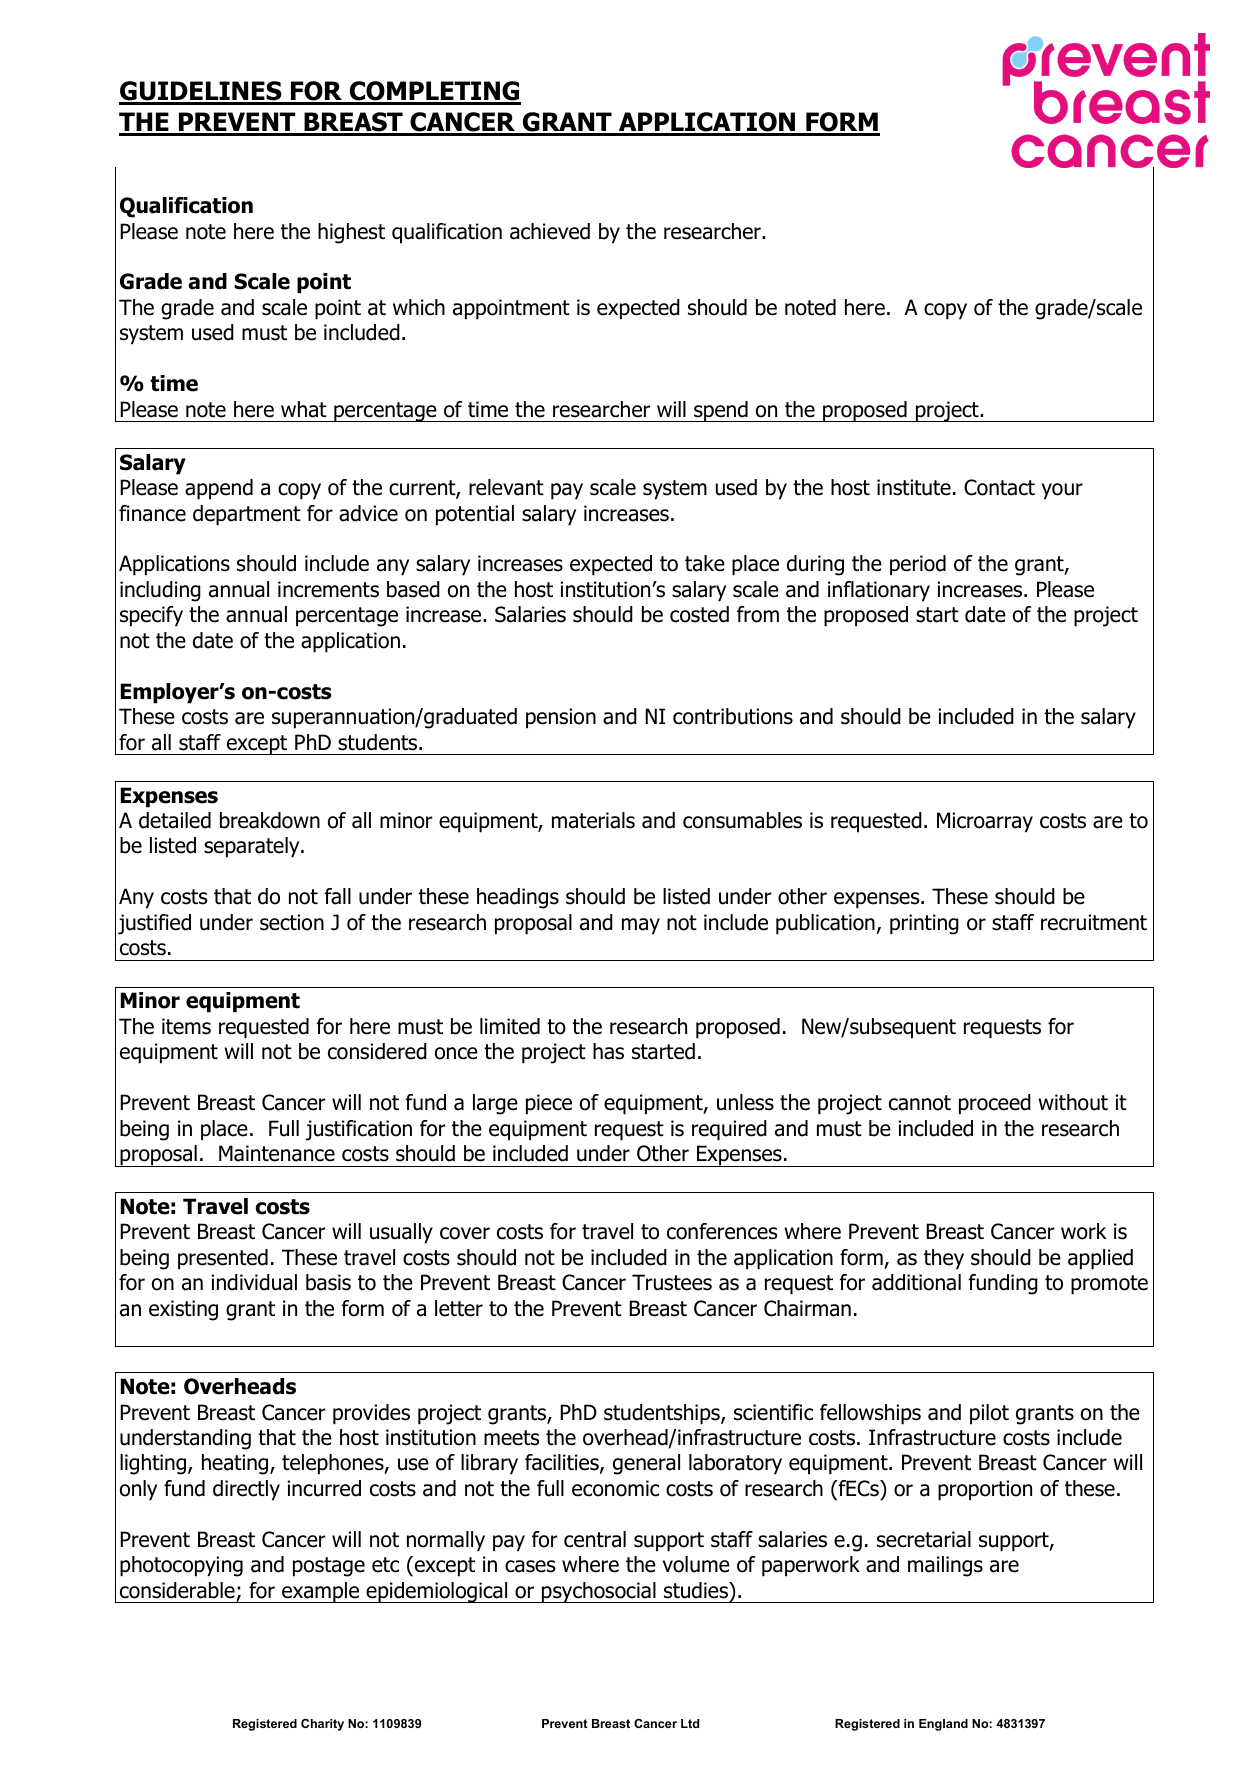 The image size is (1254, 1775). I want to click on highest, so click(351, 233).
